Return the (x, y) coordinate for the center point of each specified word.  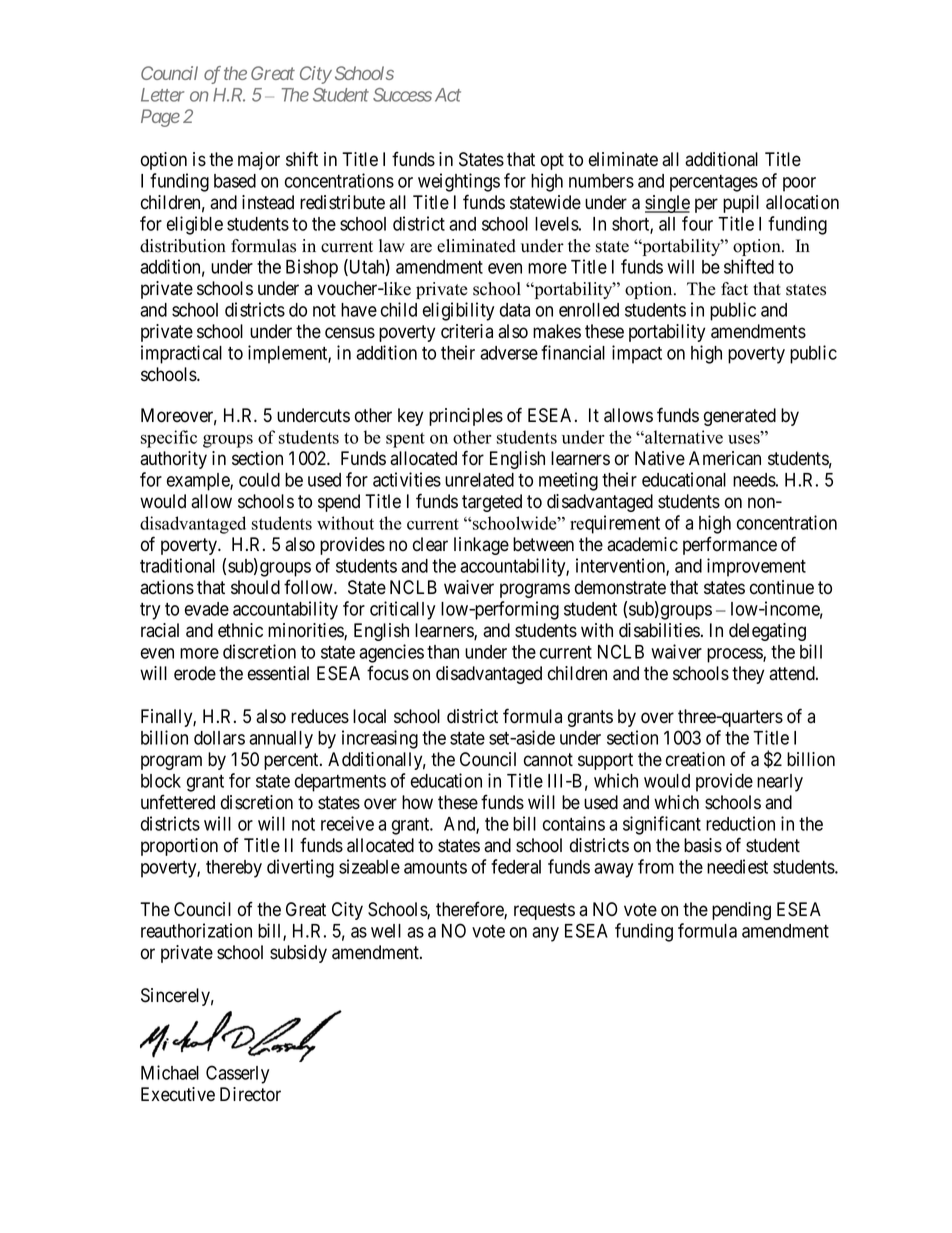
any (545, 934)
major (259, 161)
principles (466, 417)
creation (695, 759)
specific (169, 439)
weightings (459, 182)
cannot (548, 760)
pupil (741, 204)
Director (250, 1094)
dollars (219, 738)
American (725, 458)
